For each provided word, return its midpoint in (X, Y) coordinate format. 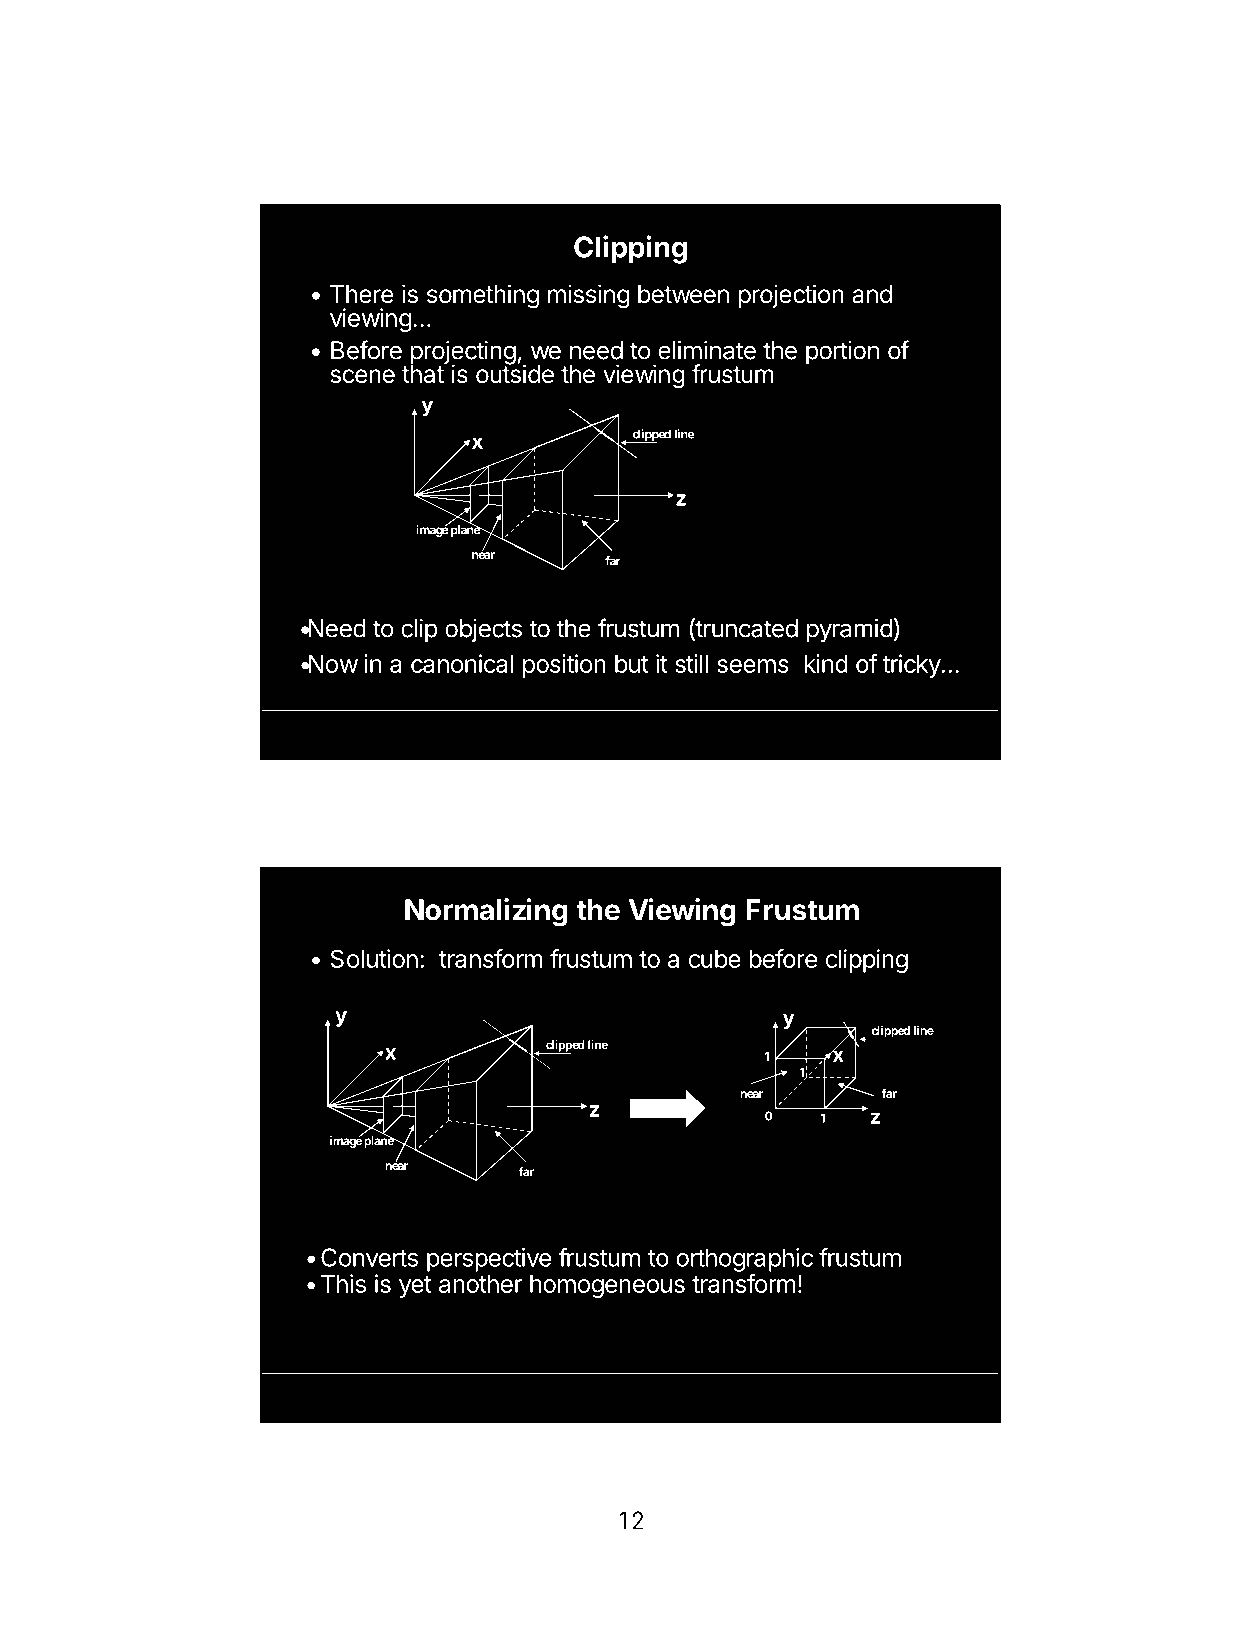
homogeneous (607, 1286)
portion (842, 353)
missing (589, 296)
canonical (462, 663)
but (632, 663)
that (423, 373)
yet (415, 1287)
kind (826, 663)
